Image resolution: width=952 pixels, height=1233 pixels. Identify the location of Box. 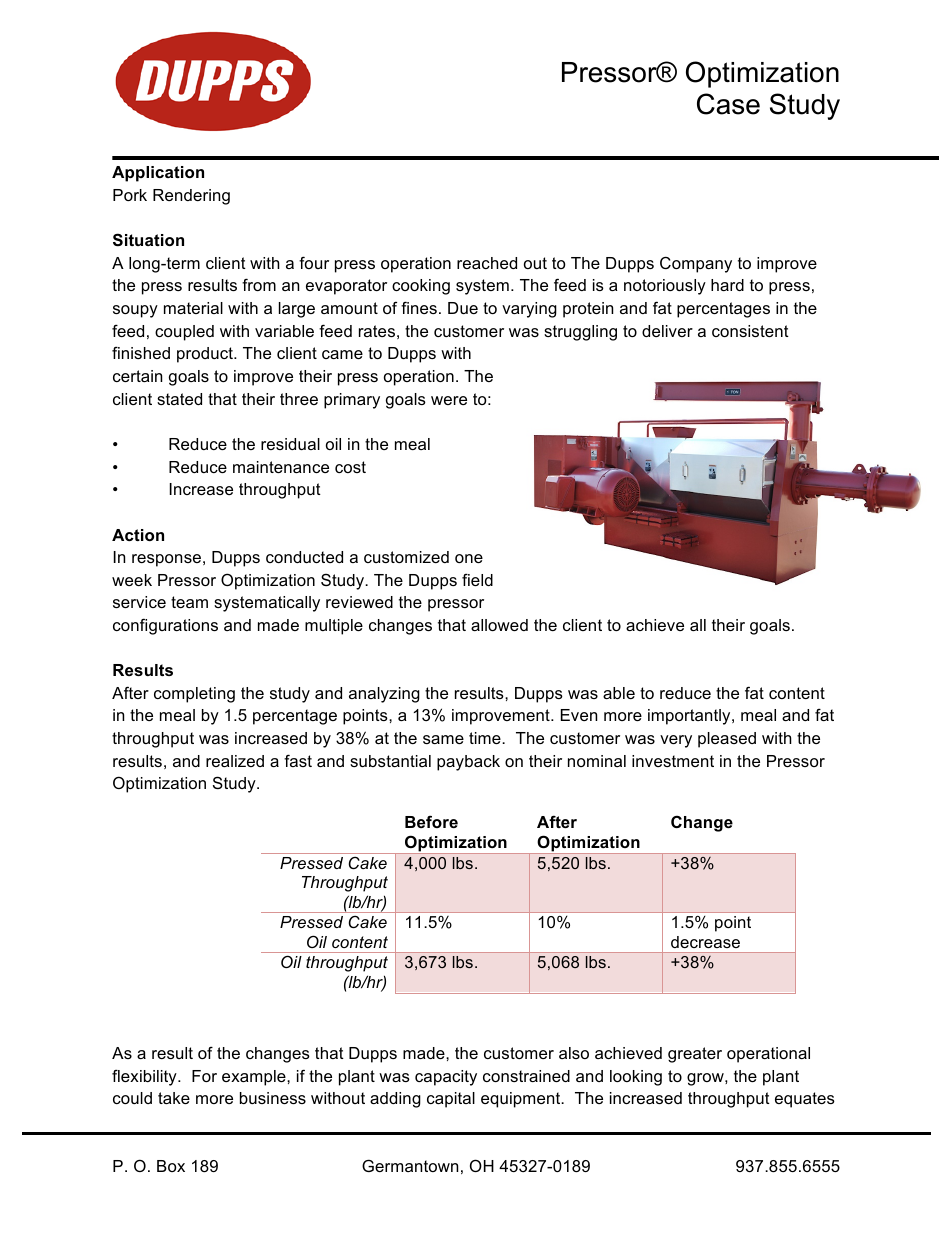
(171, 1166).
